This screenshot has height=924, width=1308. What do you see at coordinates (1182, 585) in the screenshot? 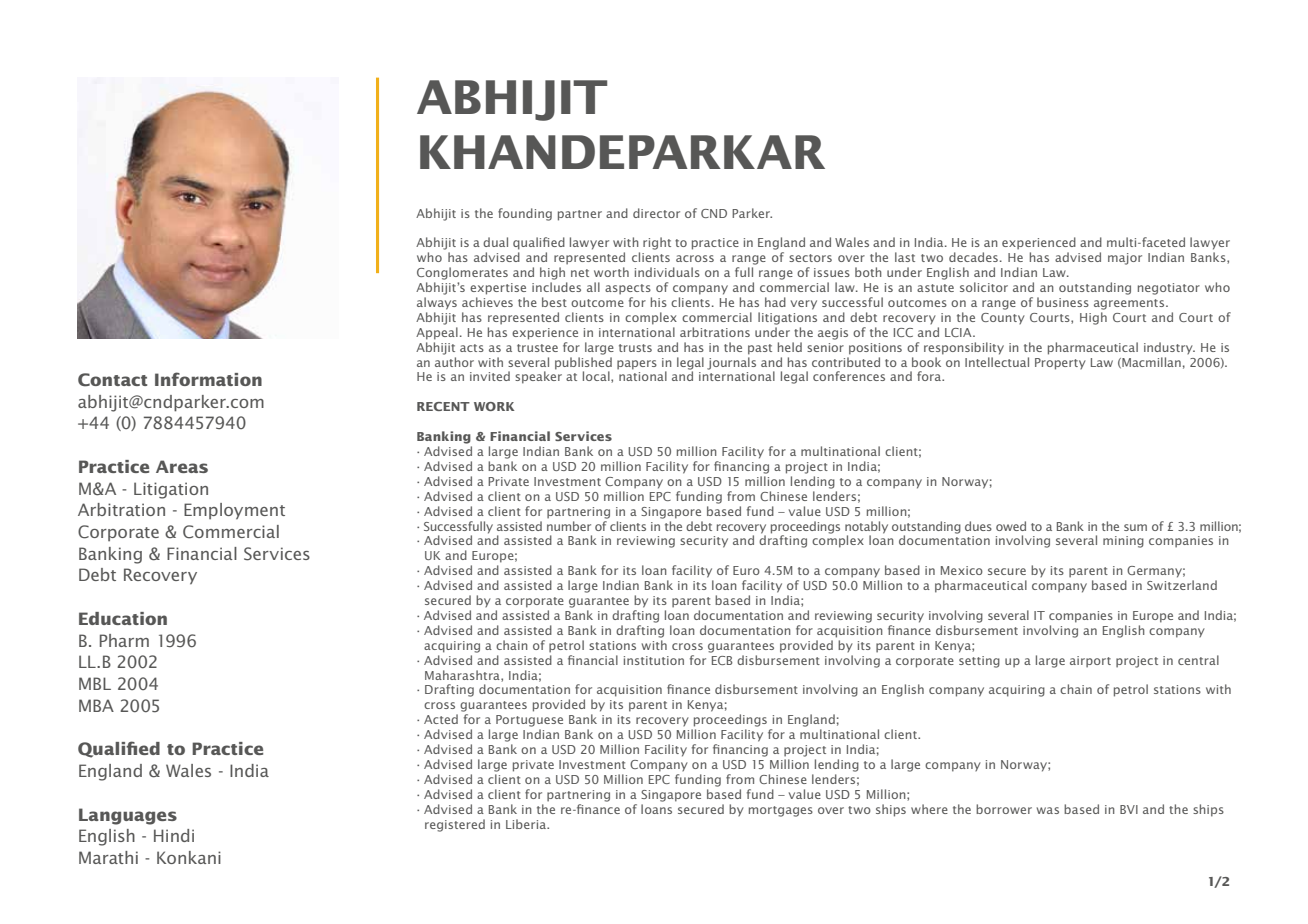
I see `Switzerland` at bounding box center [1182, 585].
